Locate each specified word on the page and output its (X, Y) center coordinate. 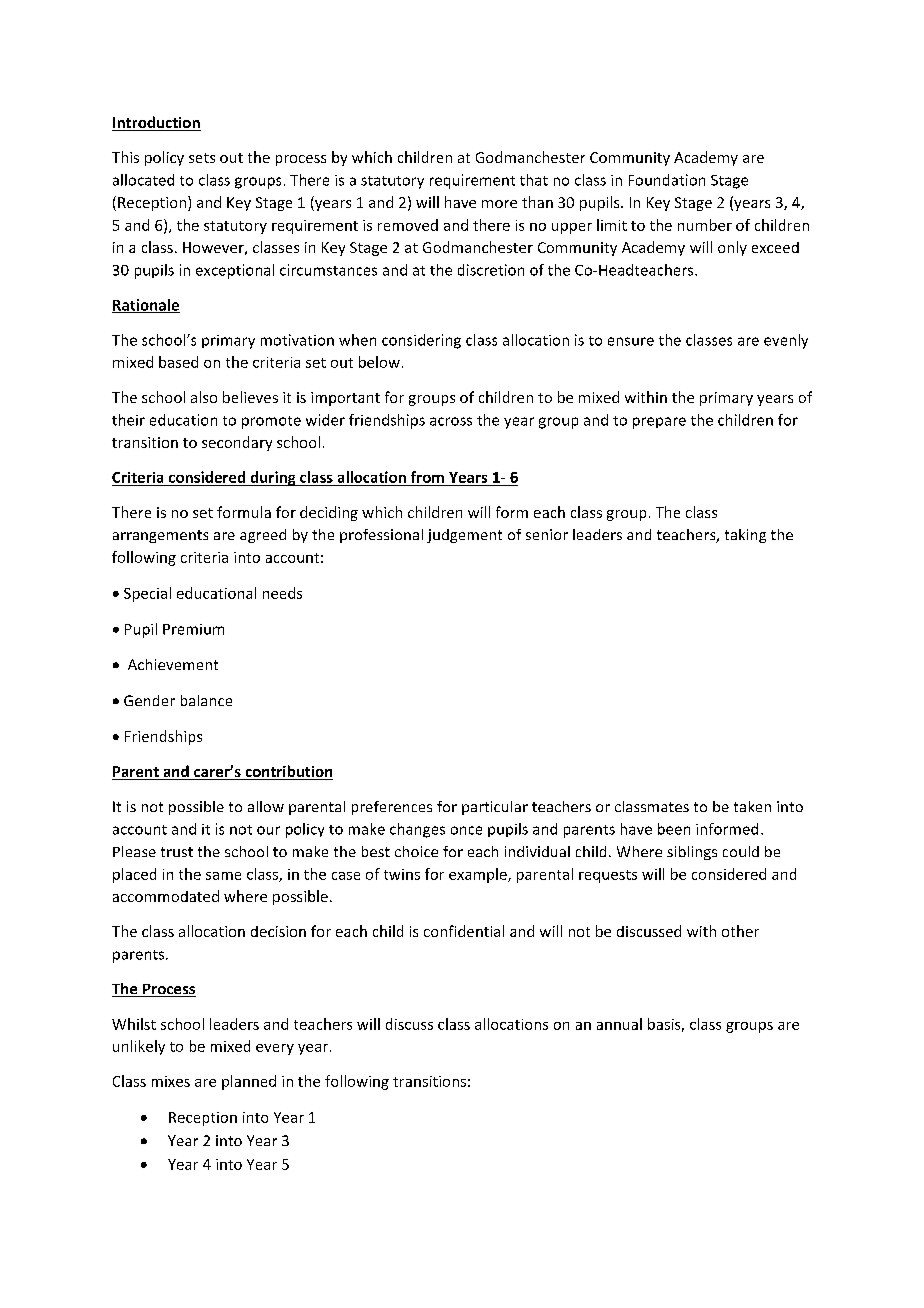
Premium (193, 629)
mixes (171, 1081)
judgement (464, 536)
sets (202, 158)
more (499, 204)
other (740, 931)
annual (619, 1024)
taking (745, 536)
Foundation (667, 180)
